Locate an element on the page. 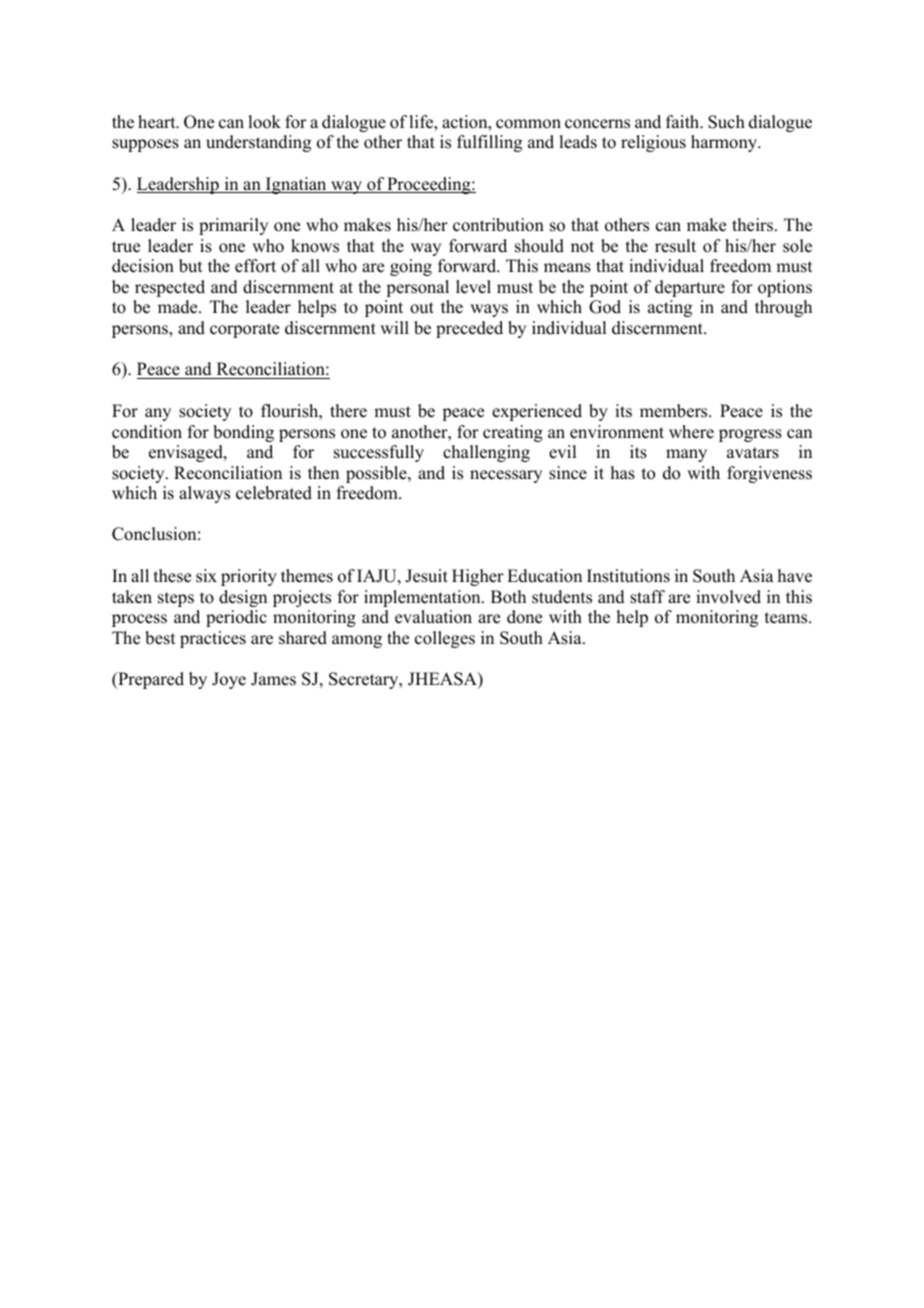 The height and width of the page is (1308, 924). Higher is located at coordinates (478, 577).
